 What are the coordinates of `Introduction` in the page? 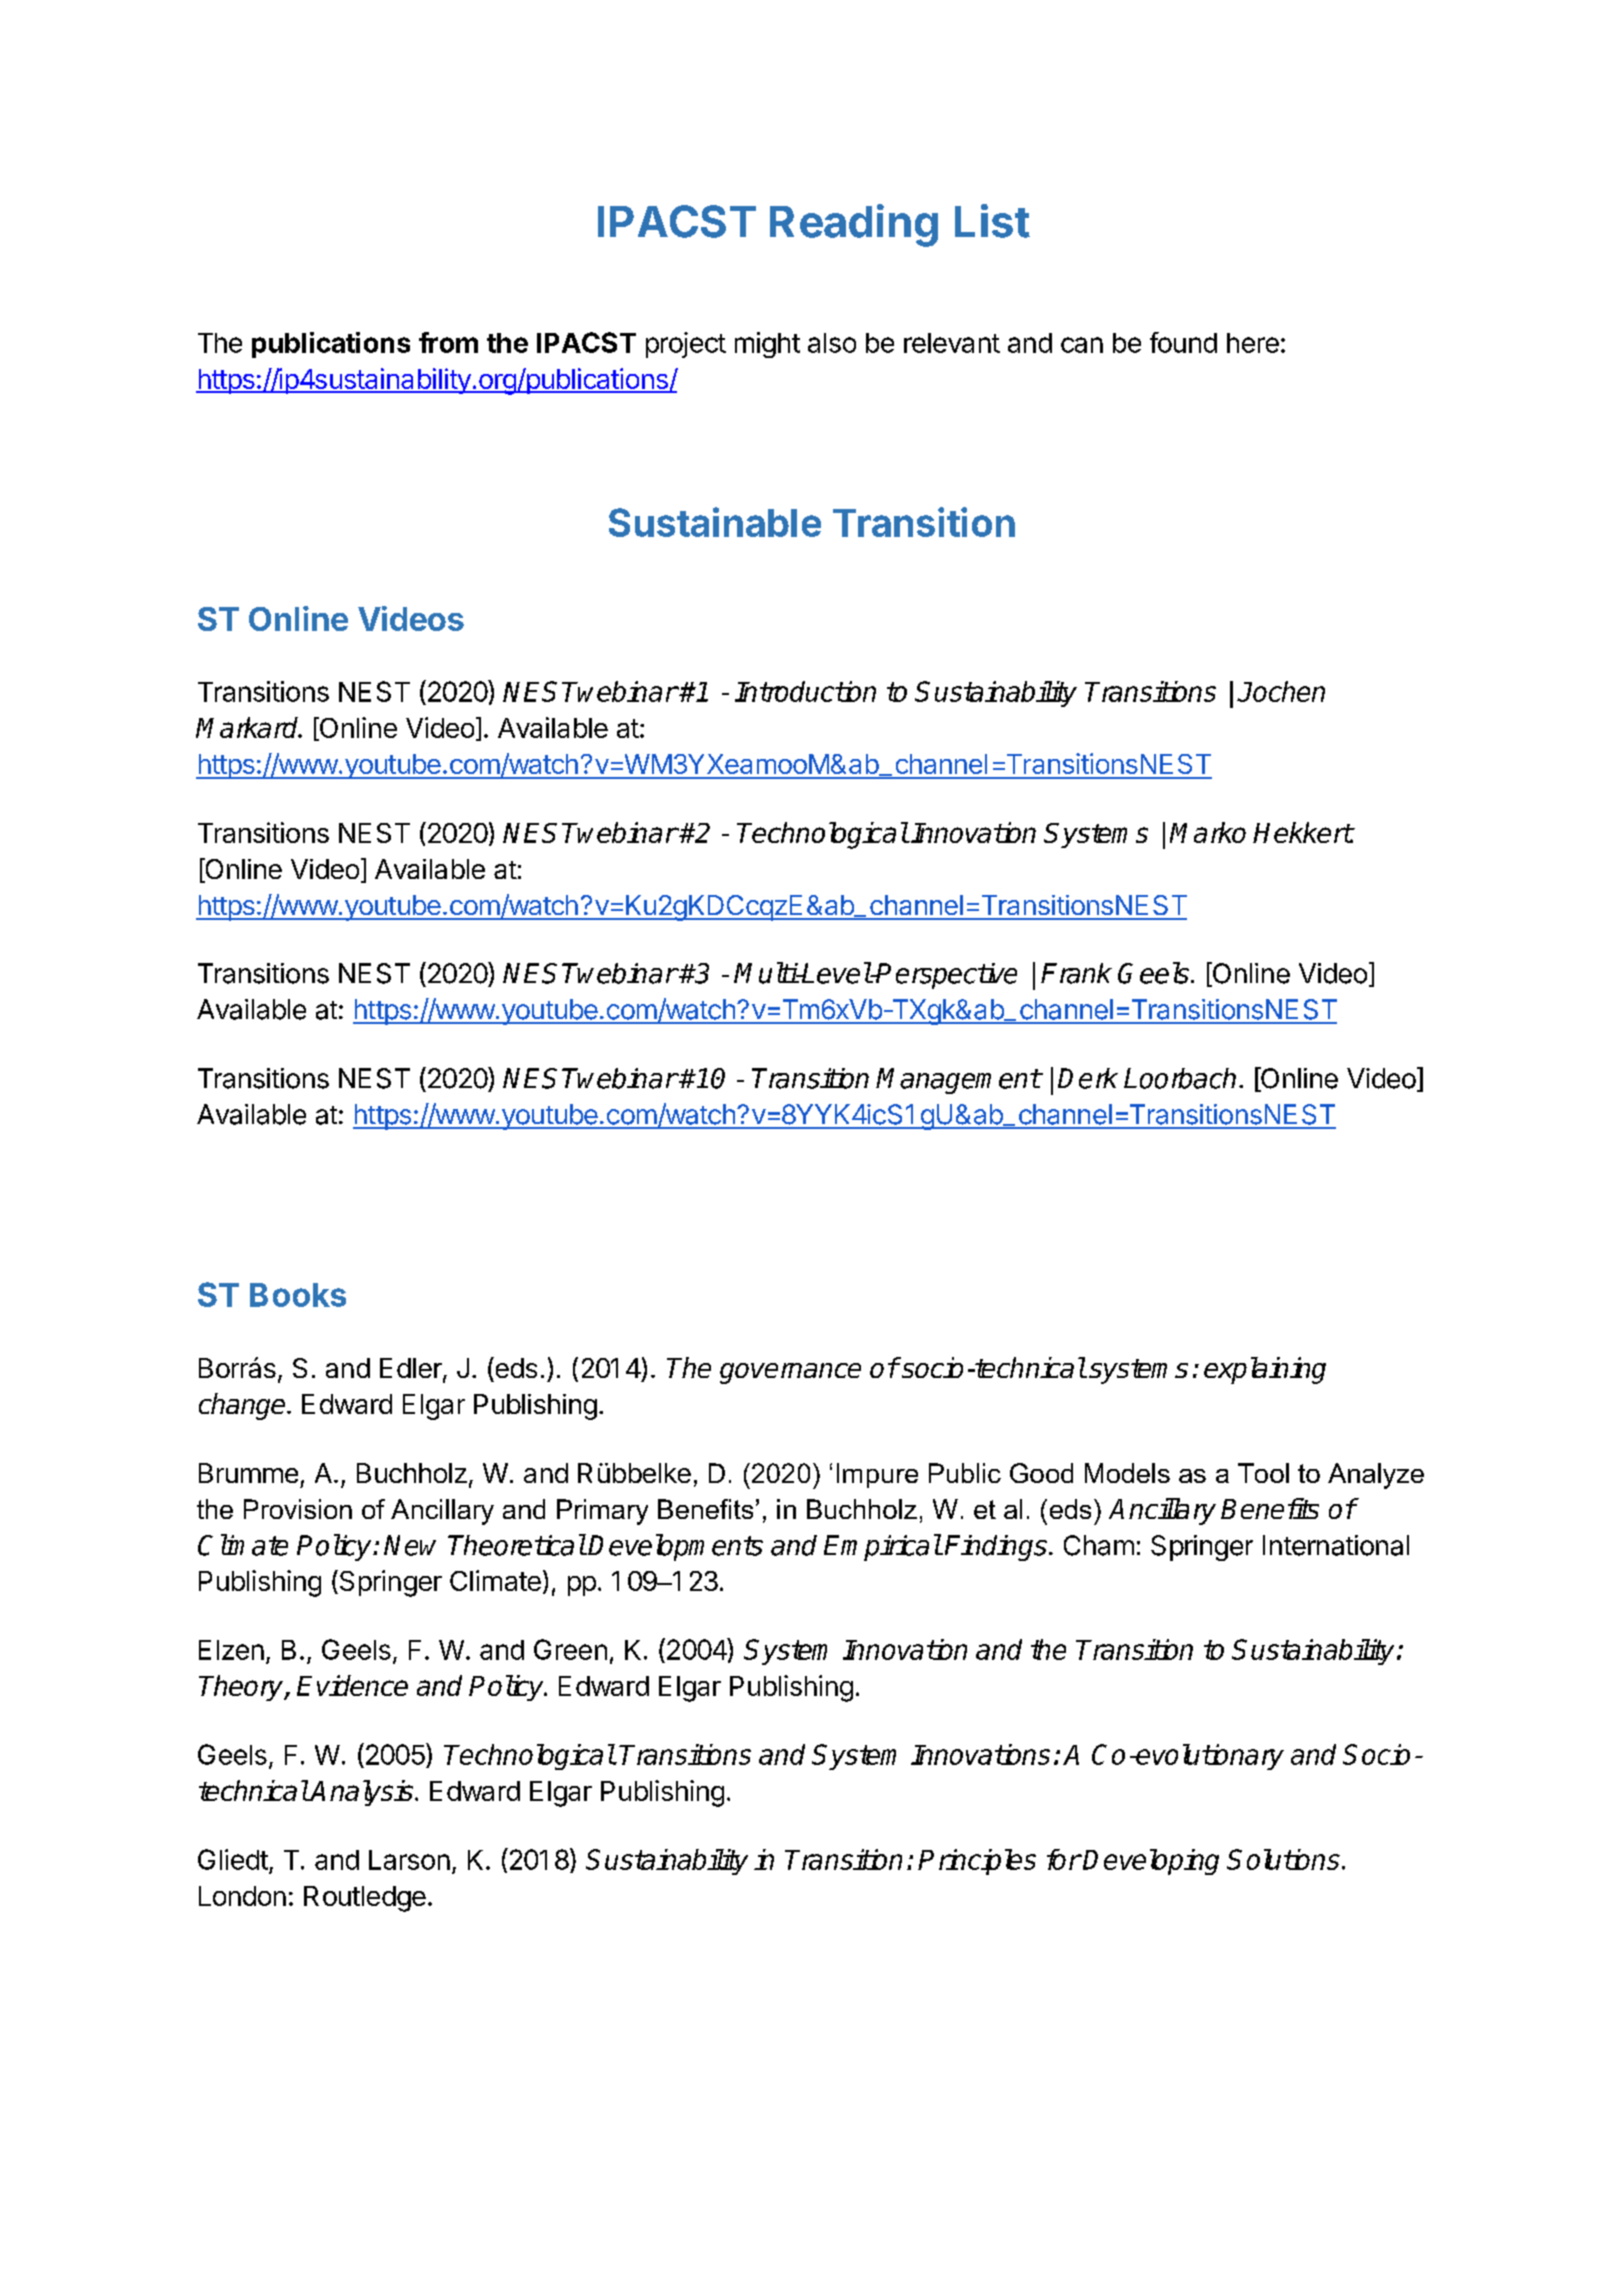 It's located at (805, 691).
